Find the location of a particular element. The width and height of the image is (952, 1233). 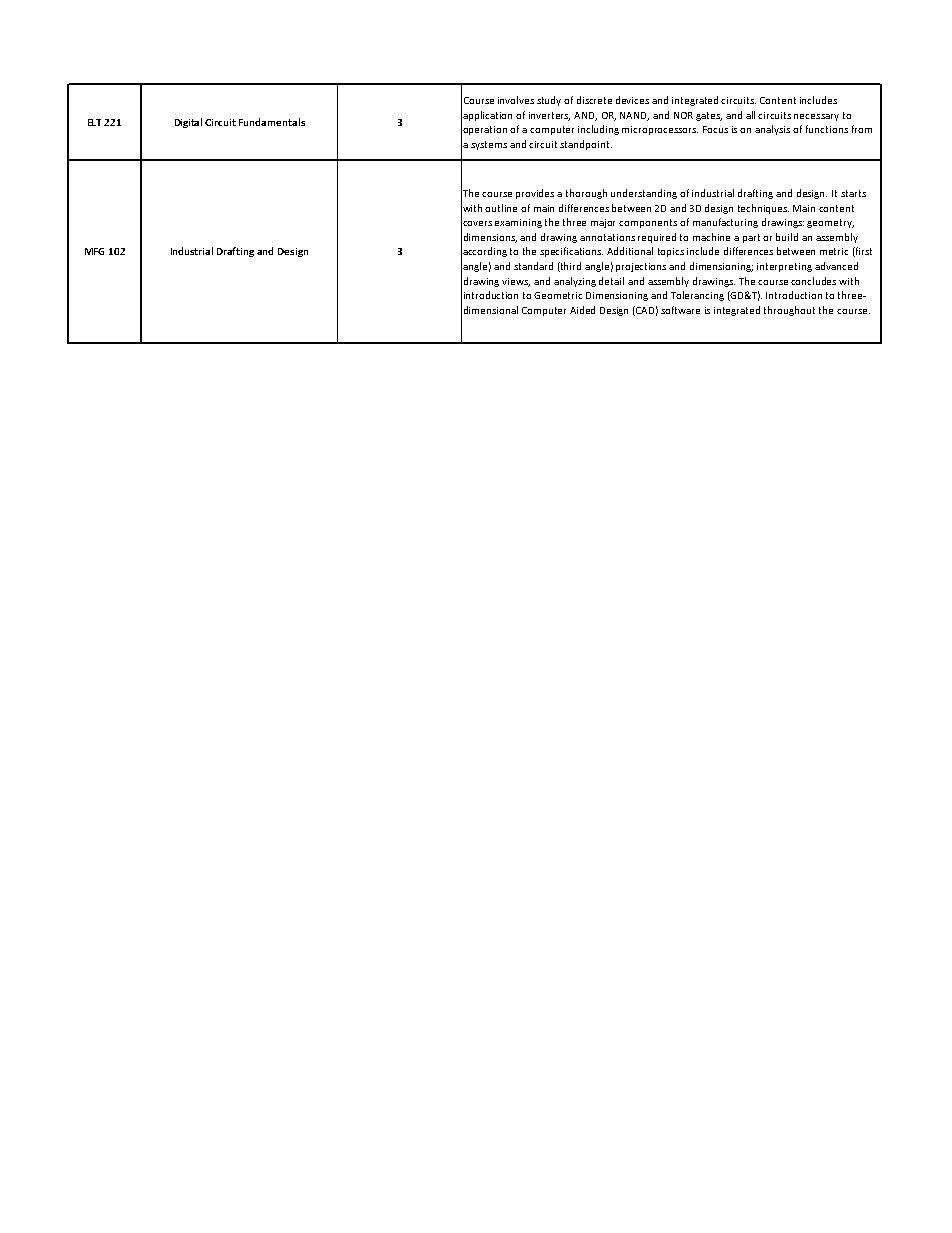

Aided is located at coordinates (582, 310).
